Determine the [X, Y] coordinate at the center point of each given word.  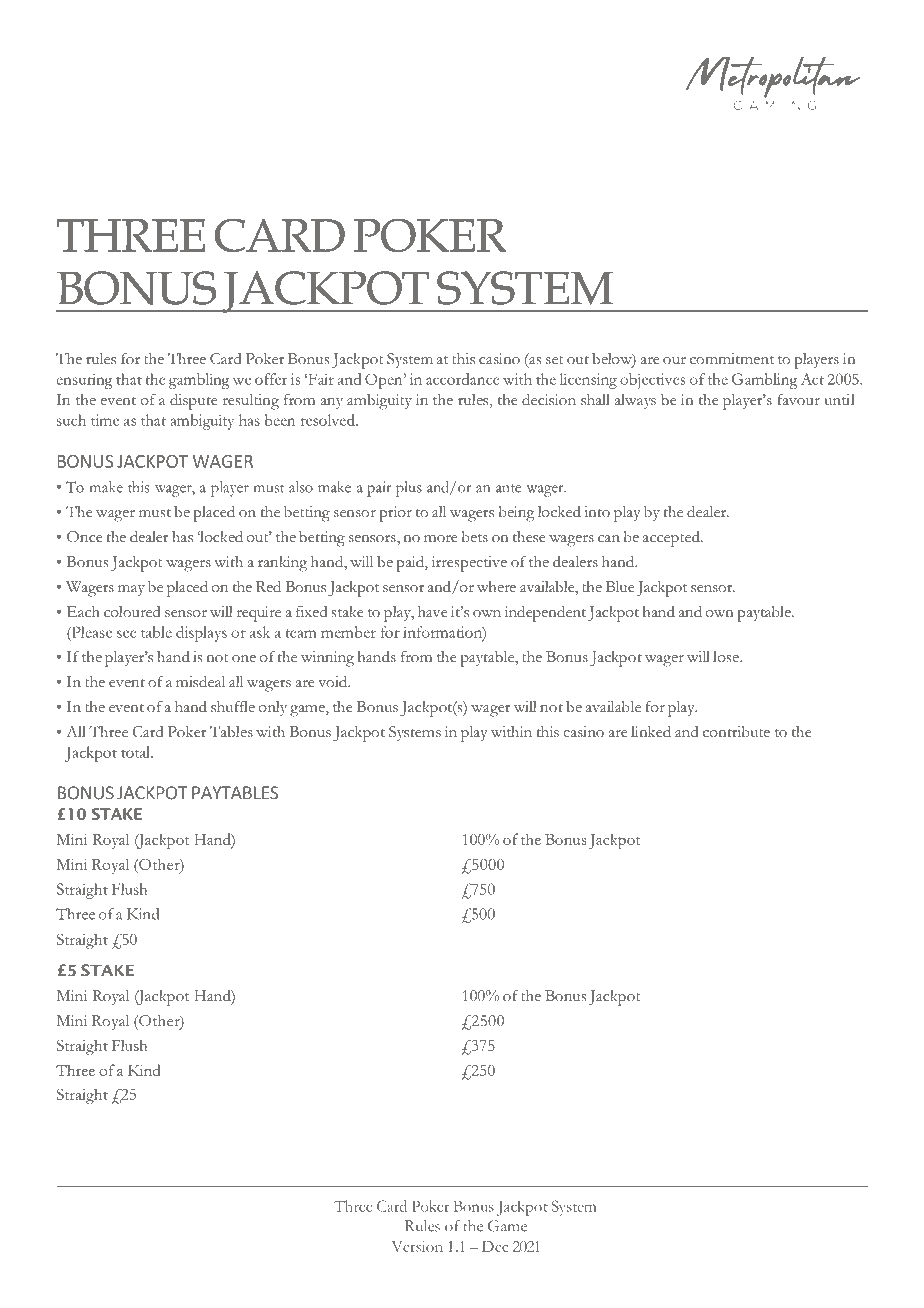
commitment [732, 359]
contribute [736, 732]
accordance [463, 379]
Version [417, 1246]
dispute [193, 402]
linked [651, 731]
